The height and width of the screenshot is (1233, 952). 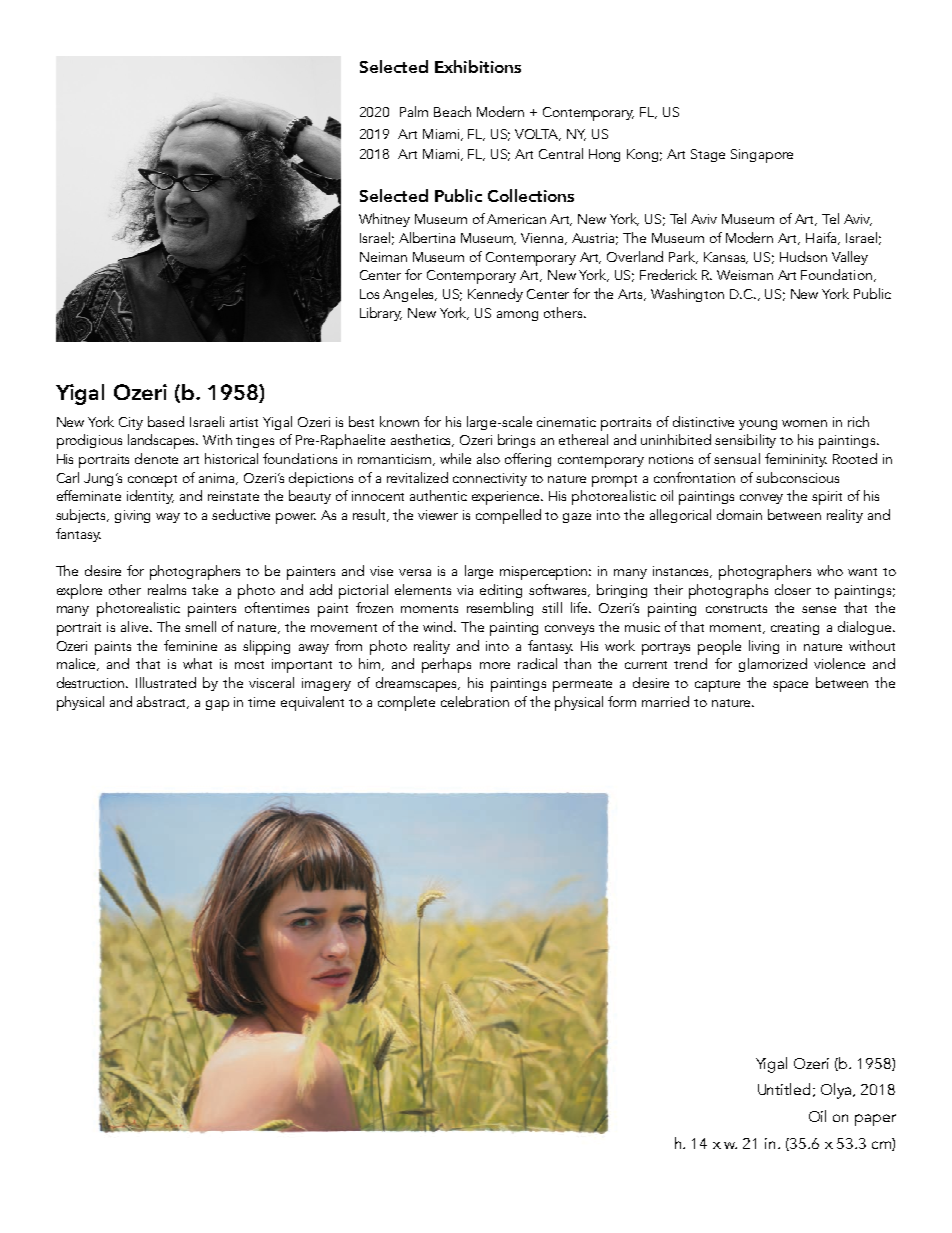 I want to click on closer, so click(x=793, y=589).
